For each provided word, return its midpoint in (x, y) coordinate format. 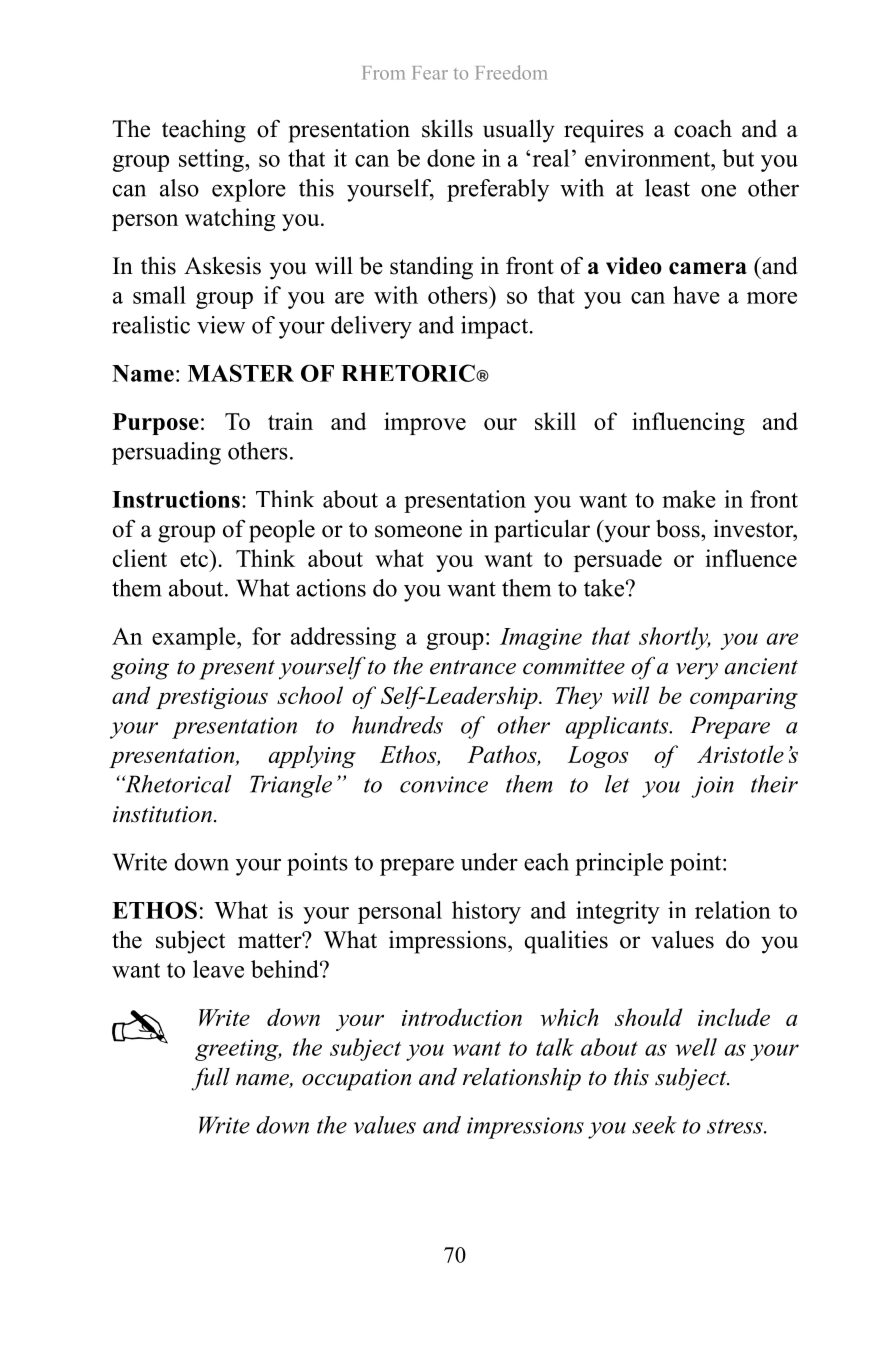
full (210, 1079)
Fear (430, 73)
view (221, 325)
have (696, 295)
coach (703, 129)
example (195, 638)
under (489, 862)
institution (162, 814)
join (712, 787)
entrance (473, 667)
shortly (675, 638)
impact (494, 327)
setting (212, 160)
